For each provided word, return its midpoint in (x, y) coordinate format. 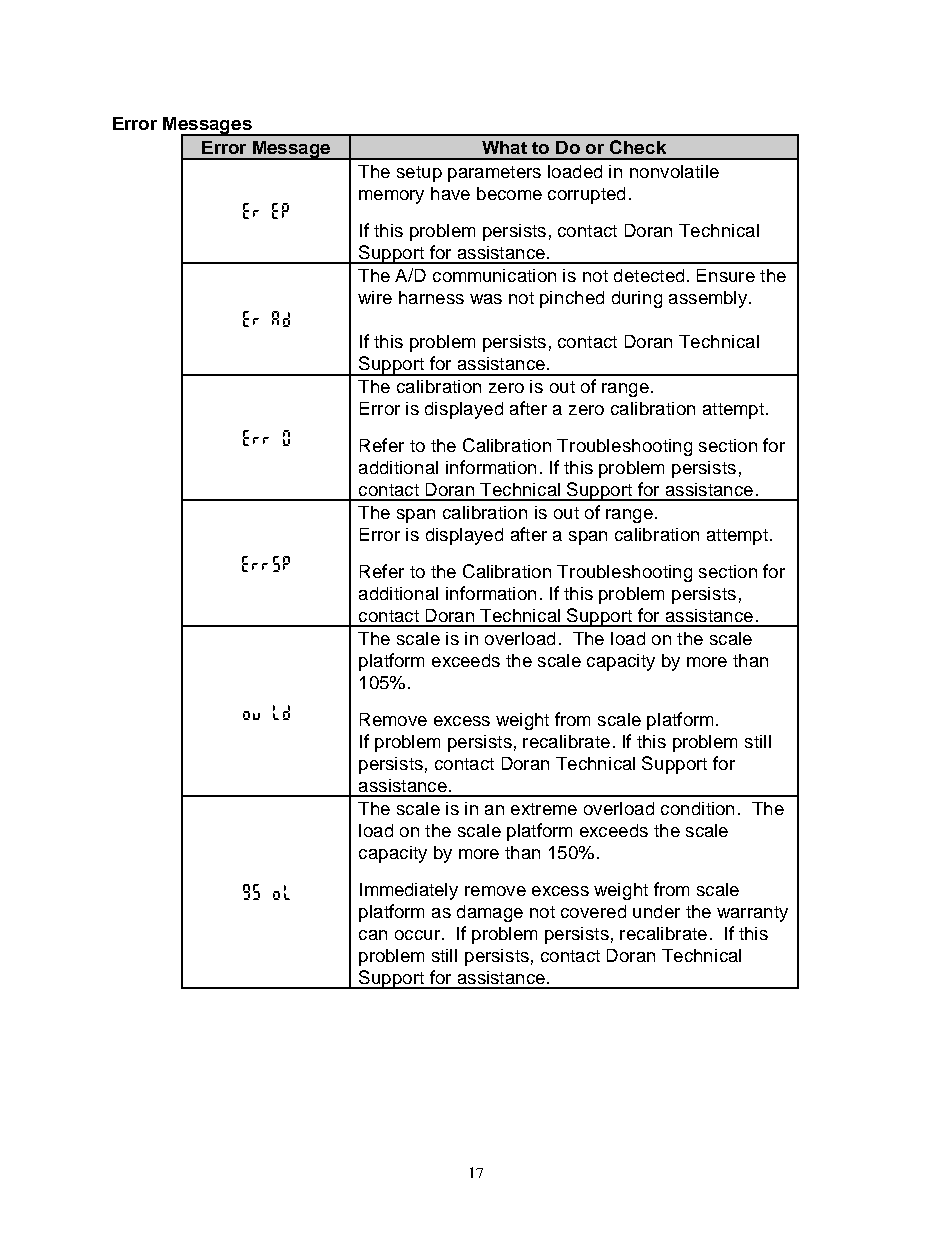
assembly (709, 299)
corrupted (586, 195)
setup (419, 174)
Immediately (409, 891)
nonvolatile (674, 171)
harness (431, 297)
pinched (572, 299)
